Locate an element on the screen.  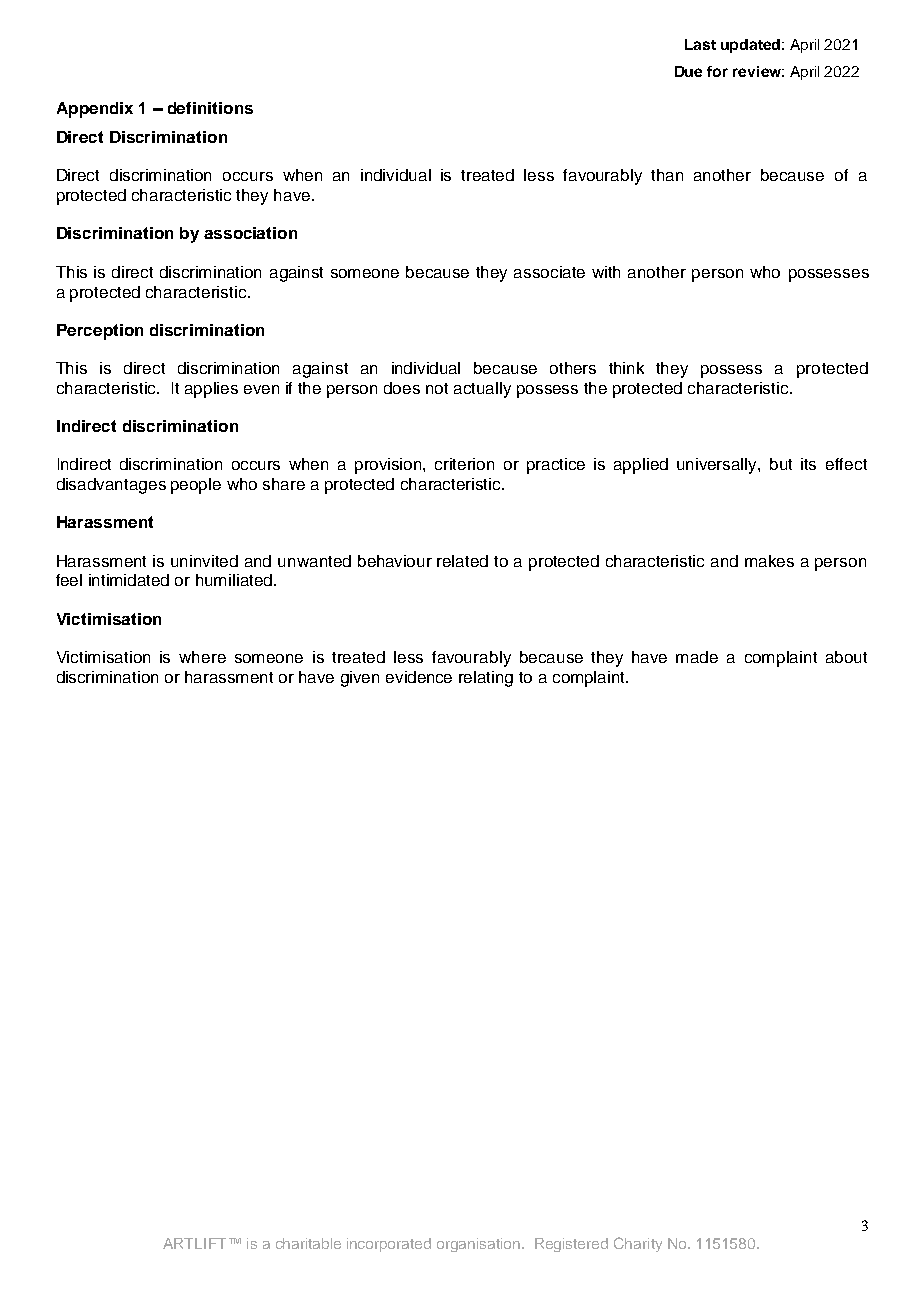
definitions is located at coordinates (210, 108).
